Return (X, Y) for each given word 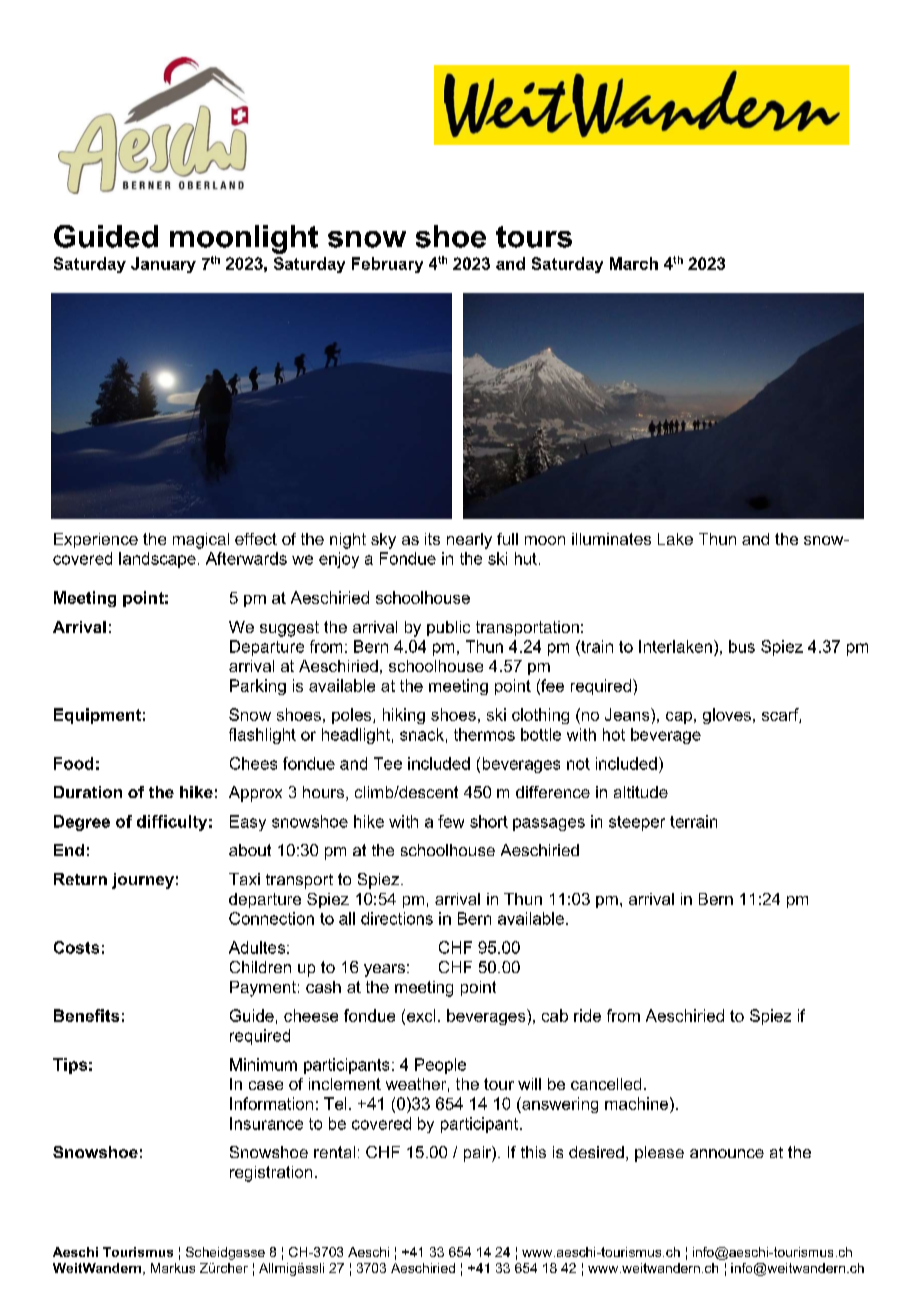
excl (421, 1015)
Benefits (86, 1015)
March (634, 263)
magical (201, 541)
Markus (173, 1268)
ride (587, 1015)
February (387, 265)
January (163, 265)
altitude (641, 792)
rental (334, 1152)
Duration (88, 792)
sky (383, 541)
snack (422, 734)
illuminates (611, 539)
